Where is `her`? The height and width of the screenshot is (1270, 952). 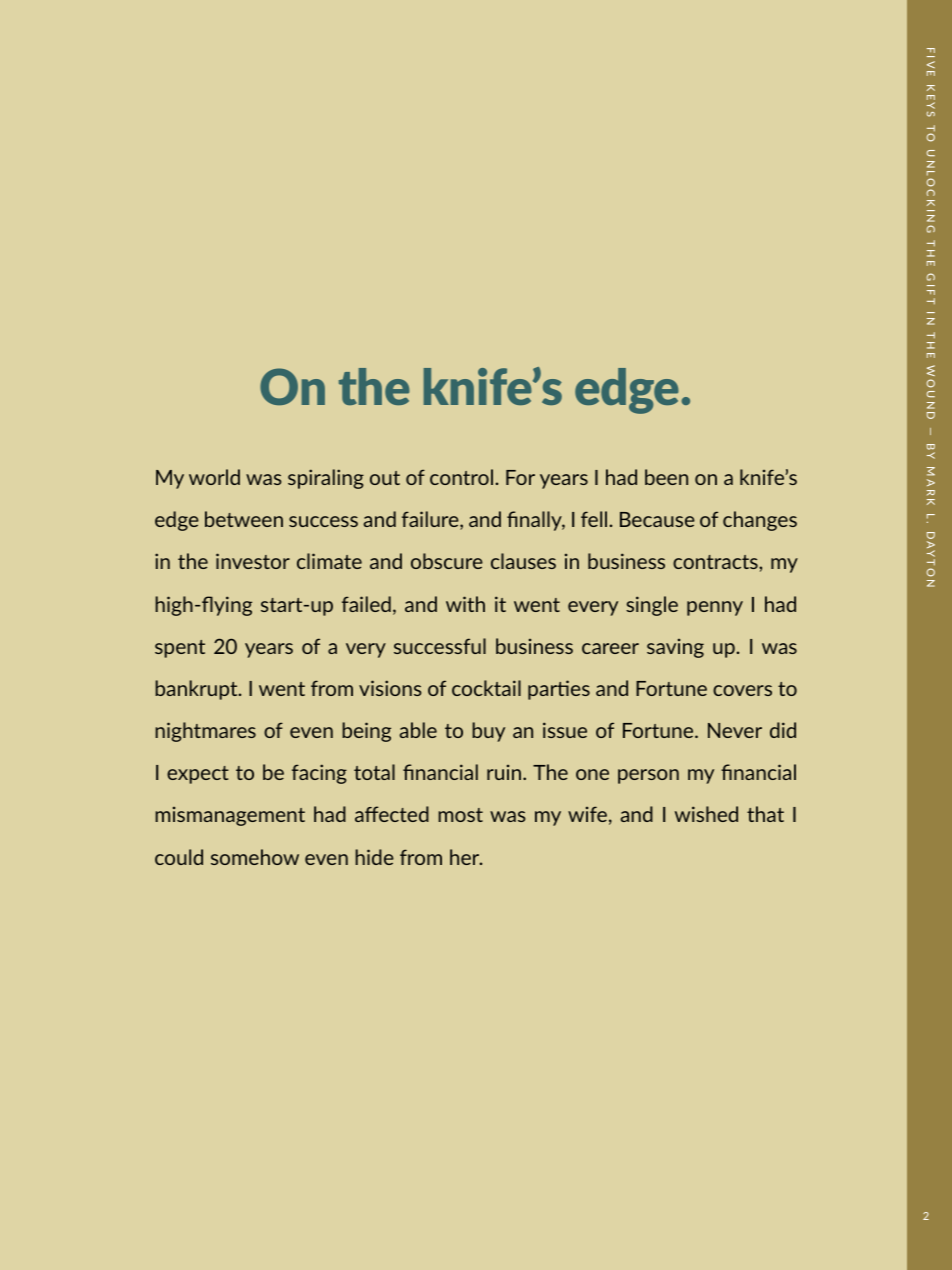 her is located at coordinates (466, 857).
